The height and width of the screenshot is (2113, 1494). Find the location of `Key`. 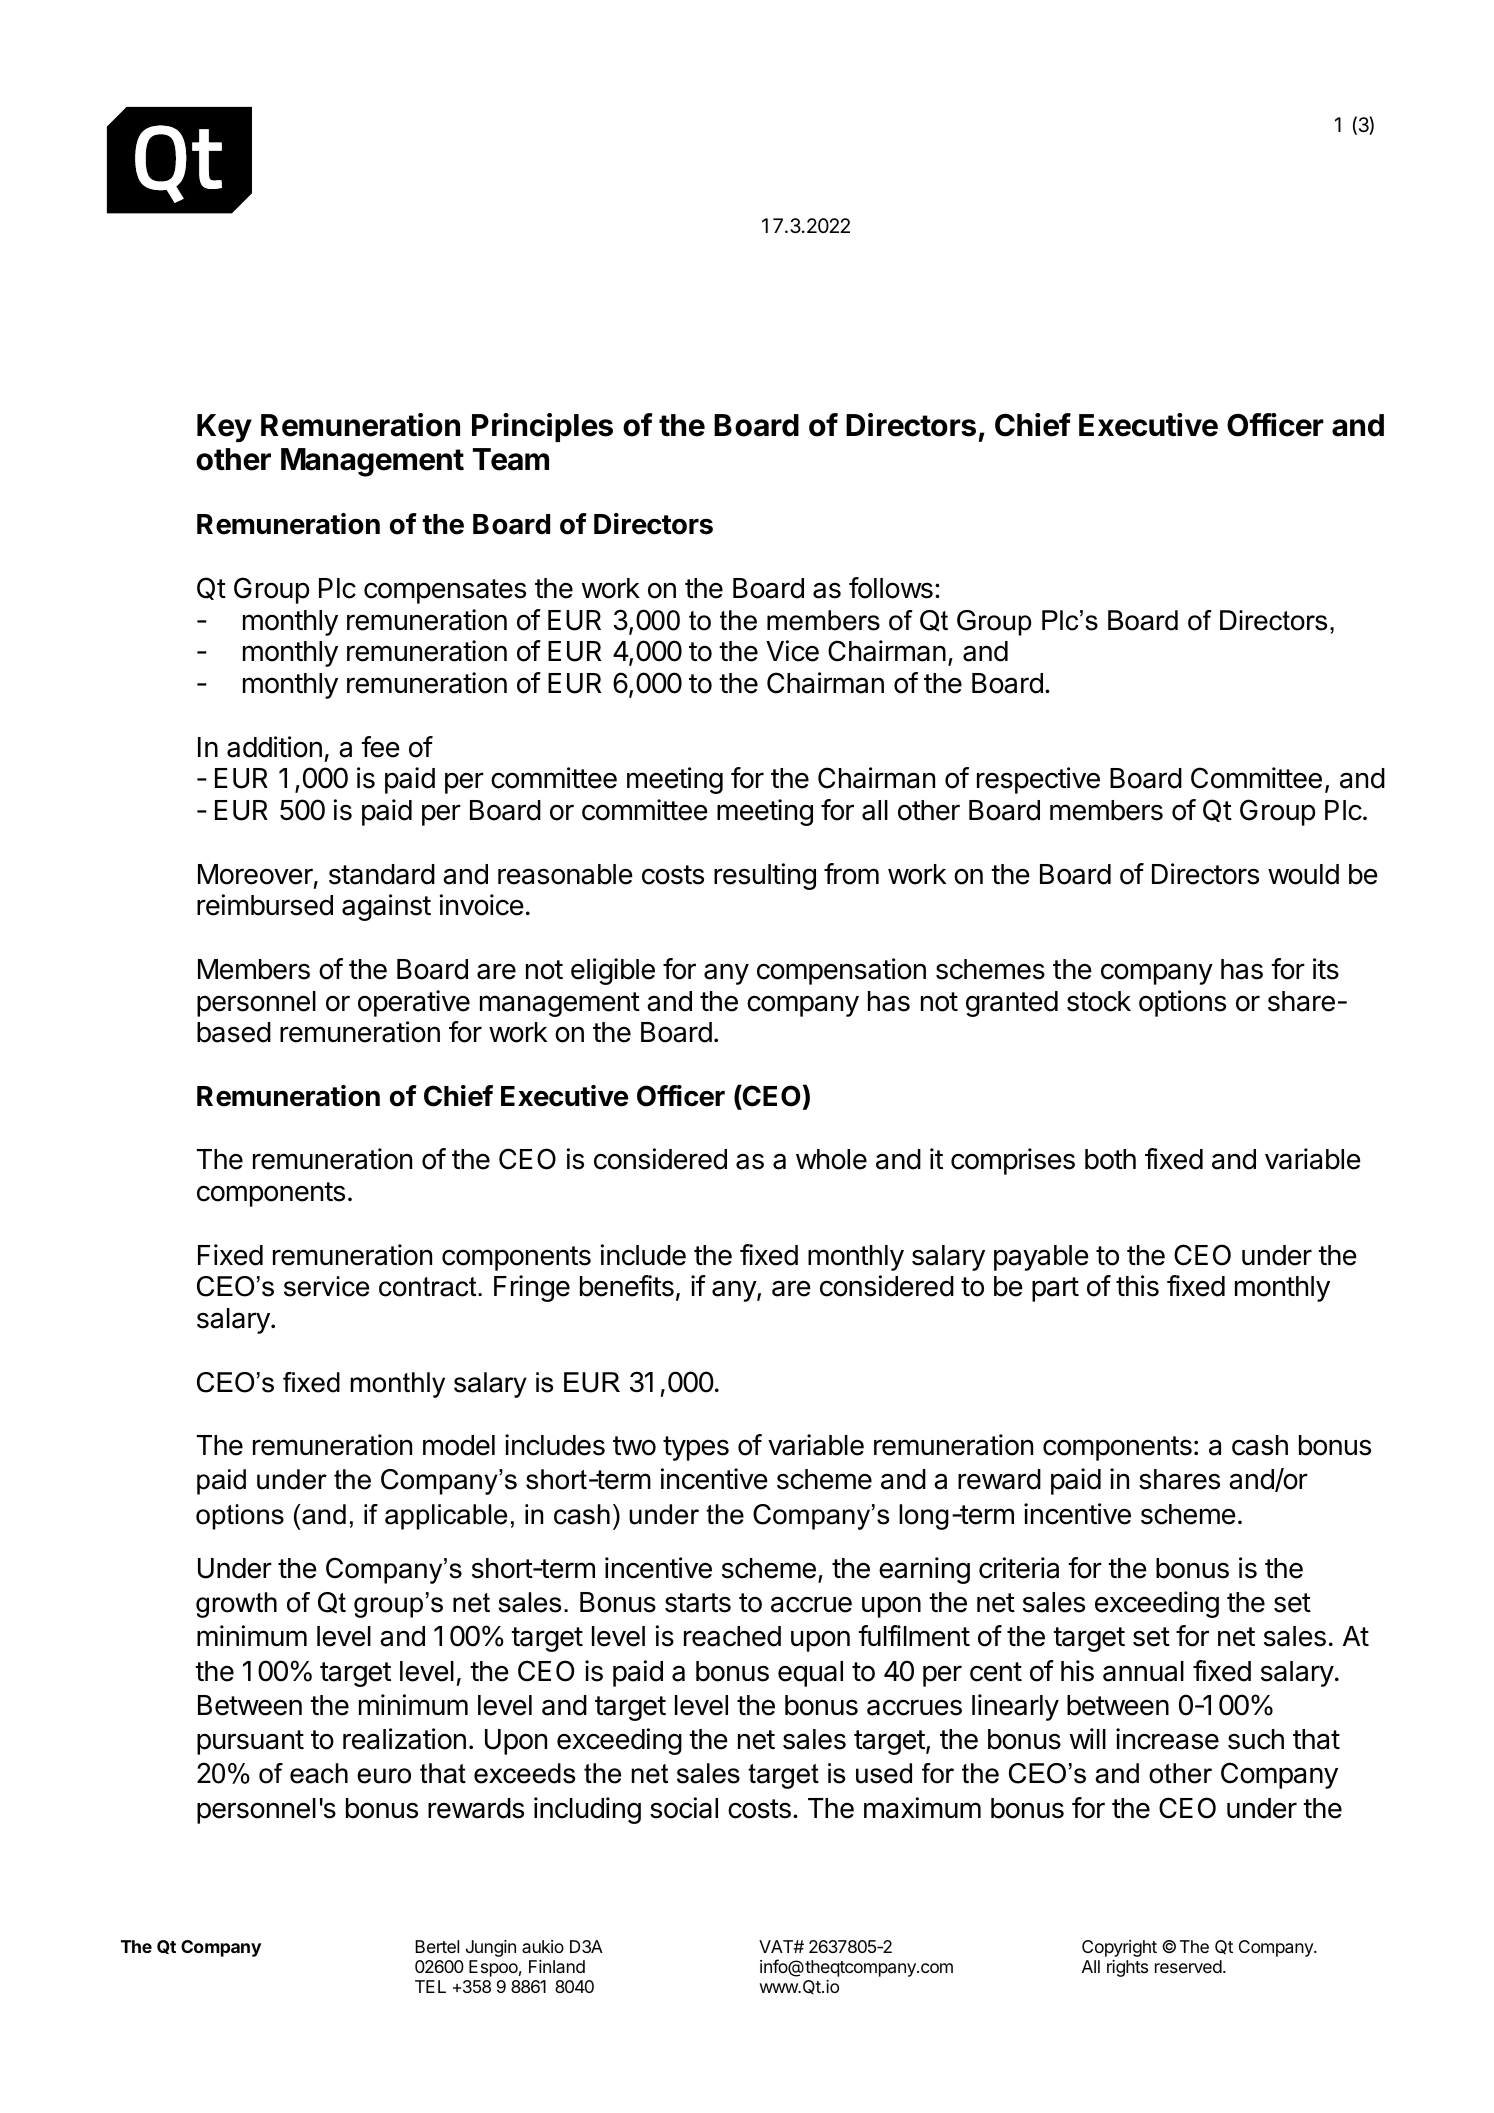

Key is located at coordinates (224, 428).
